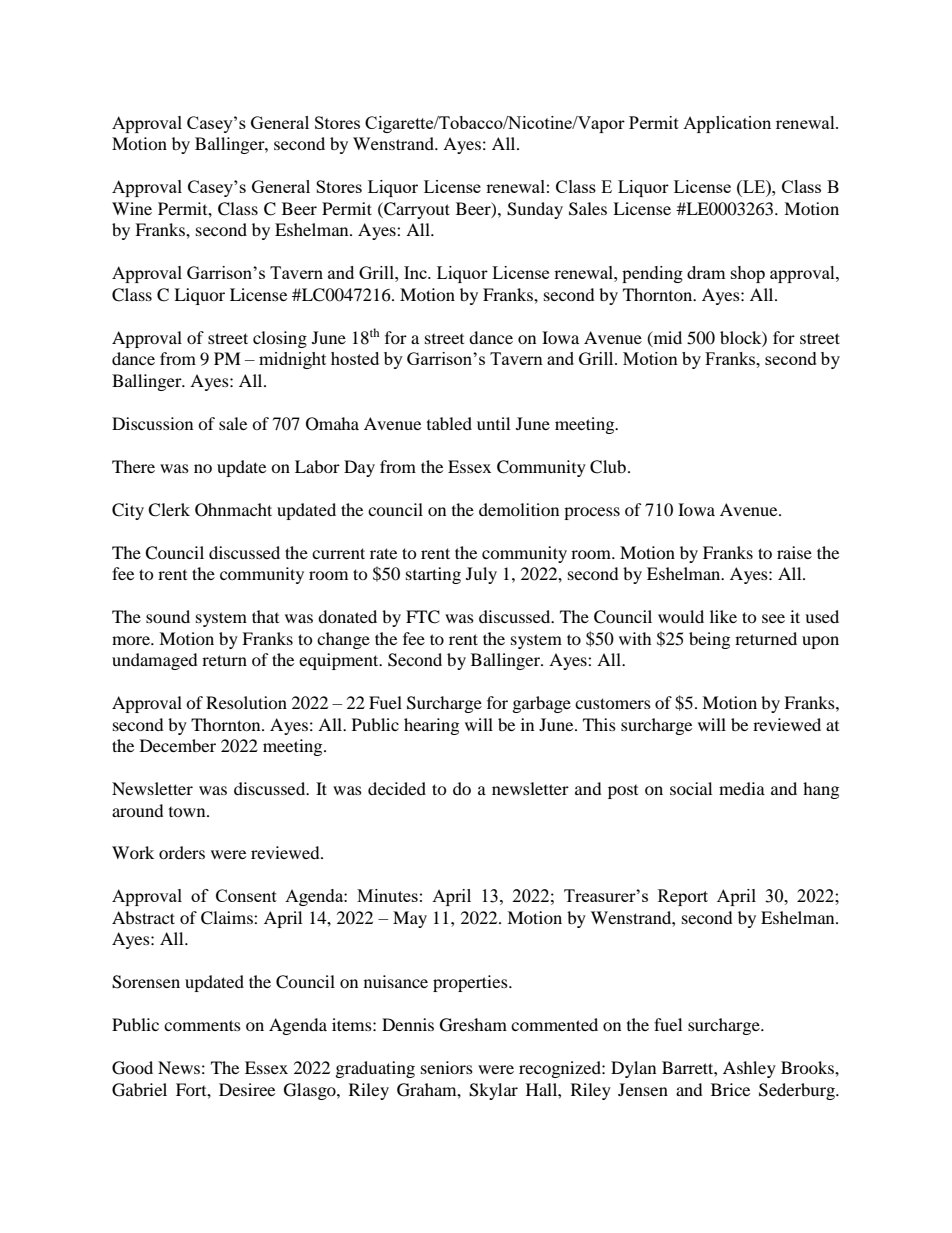  I want to click on Discussion, so click(152, 423).
